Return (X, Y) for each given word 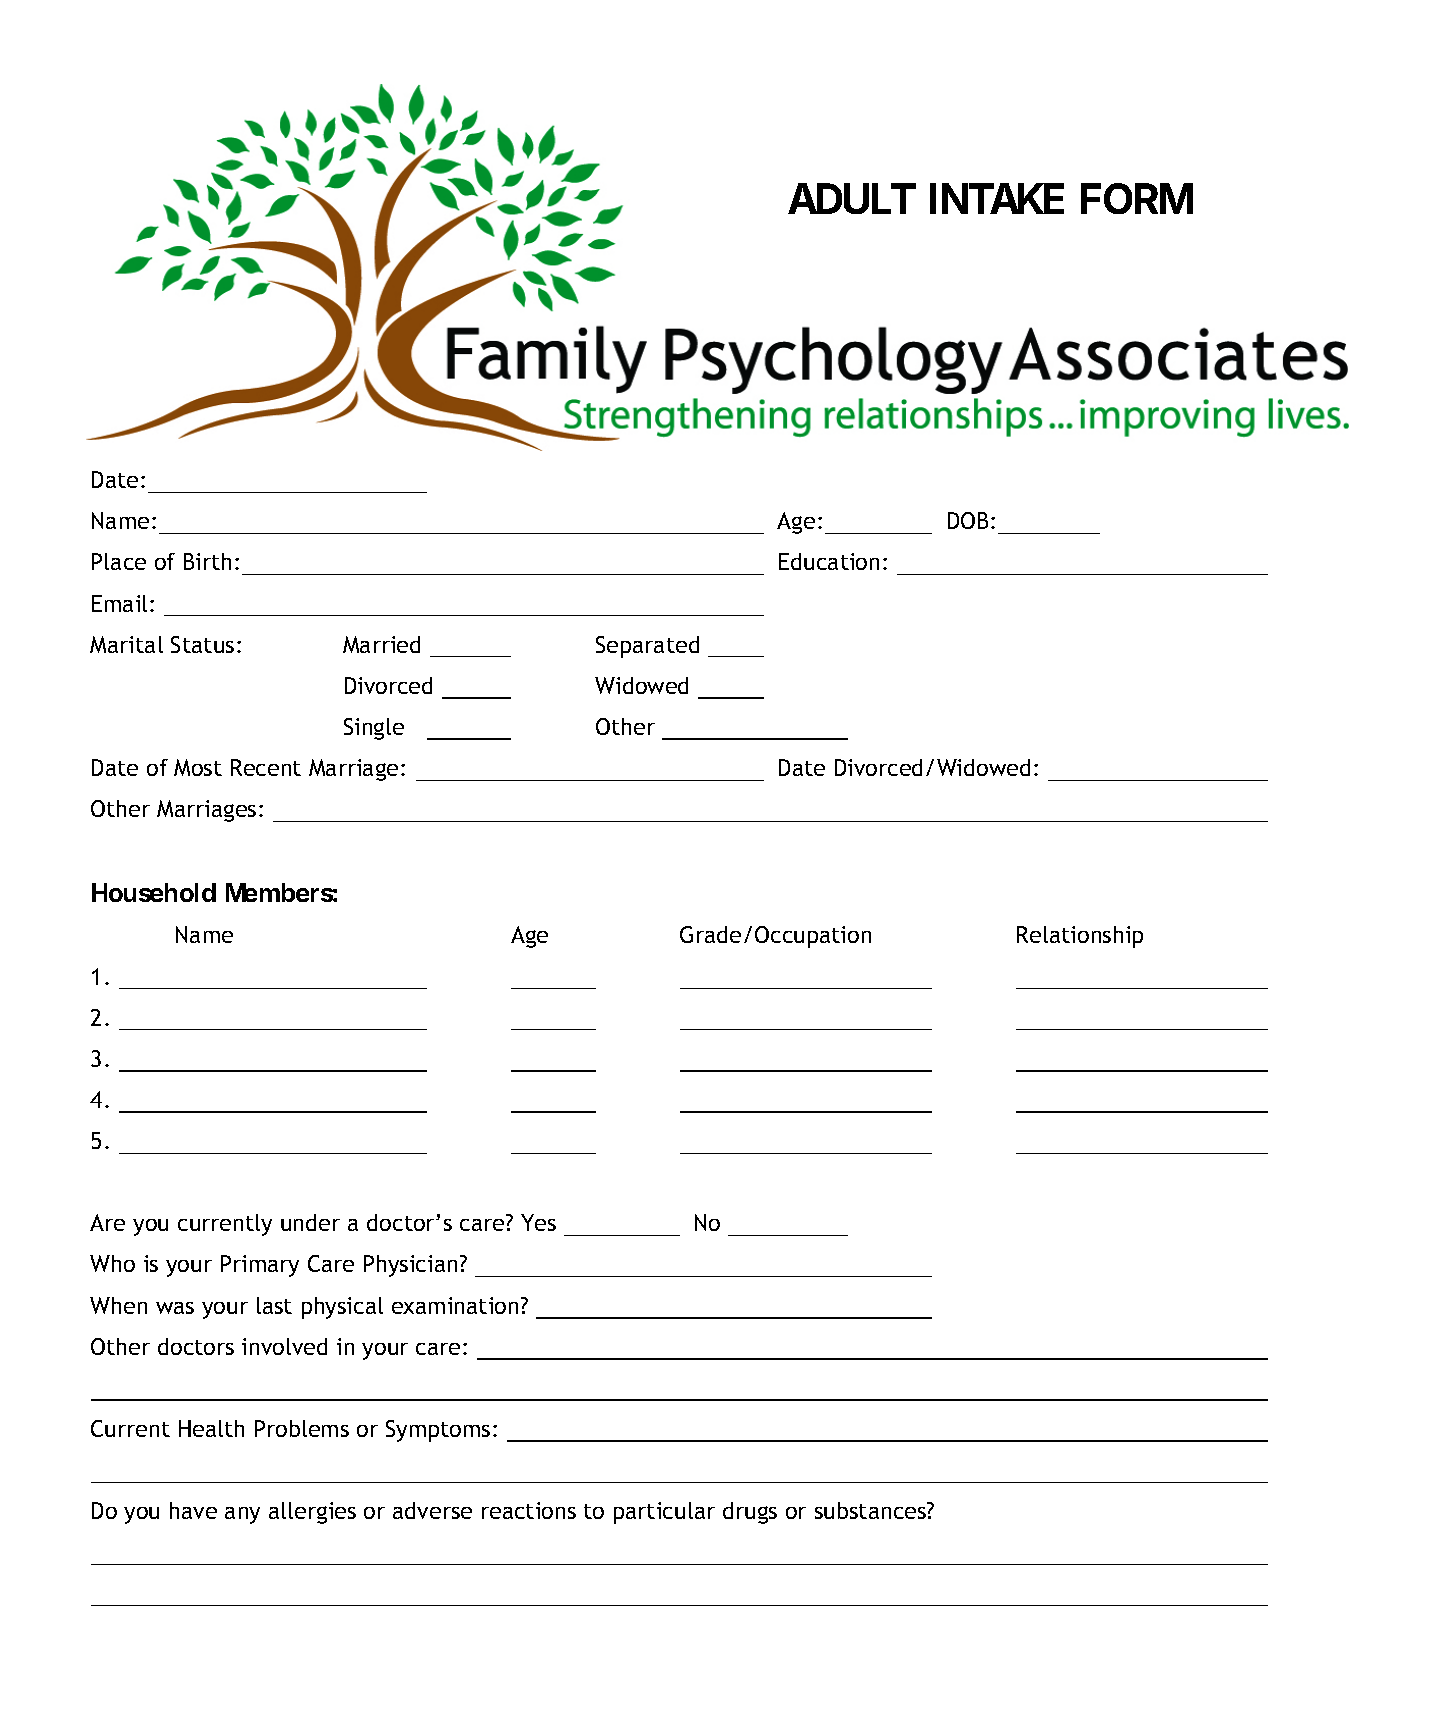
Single (374, 729)
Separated (647, 647)
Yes (538, 1222)
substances (871, 1510)
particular (664, 1513)
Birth (207, 561)
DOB (968, 520)
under (310, 1222)
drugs (750, 1513)
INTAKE (997, 198)
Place (119, 561)
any (242, 1515)
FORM (1137, 198)
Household (154, 892)
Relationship (1080, 937)
